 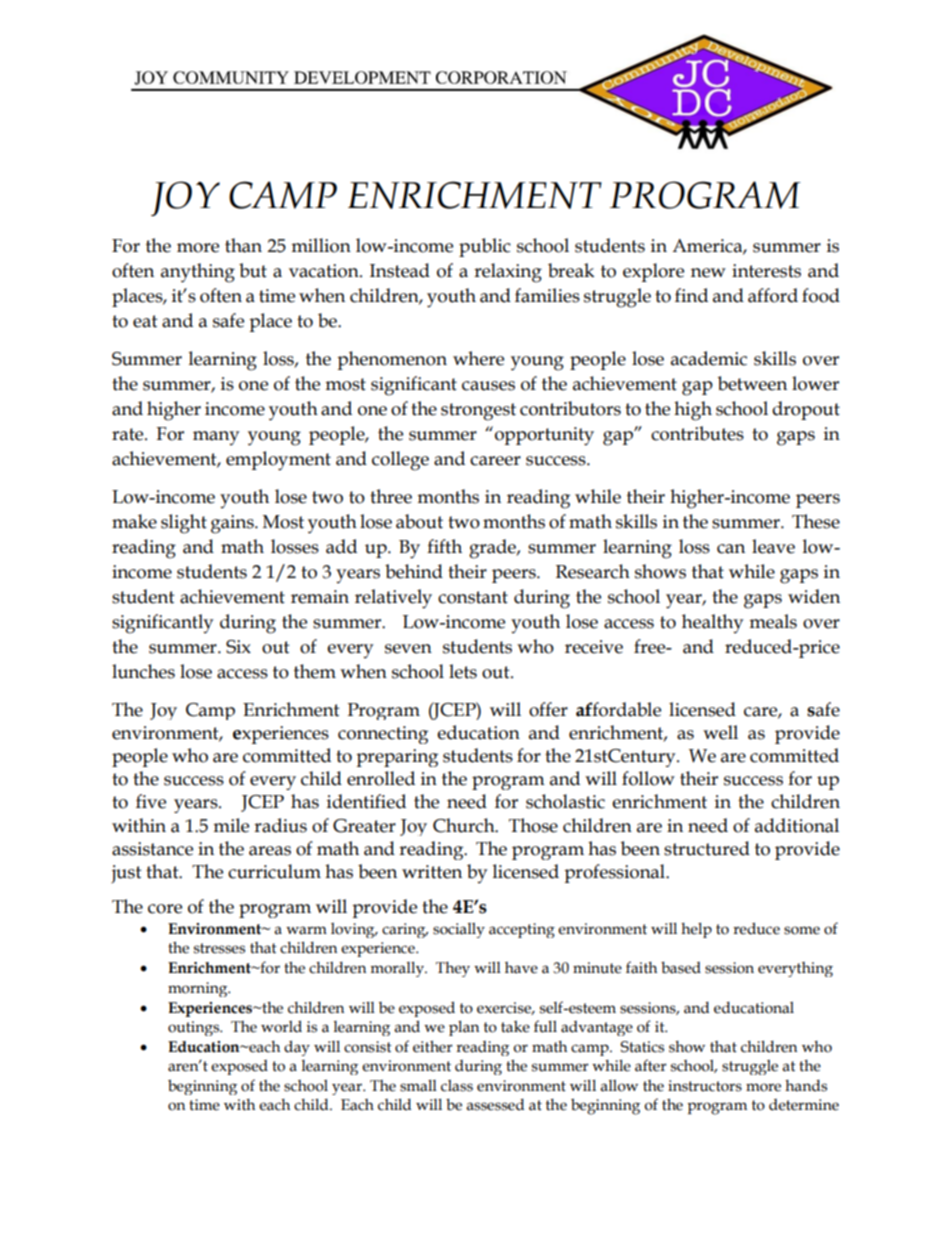 What do you see at coordinates (238, 647) in the image?
I see `Six` at bounding box center [238, 647].
